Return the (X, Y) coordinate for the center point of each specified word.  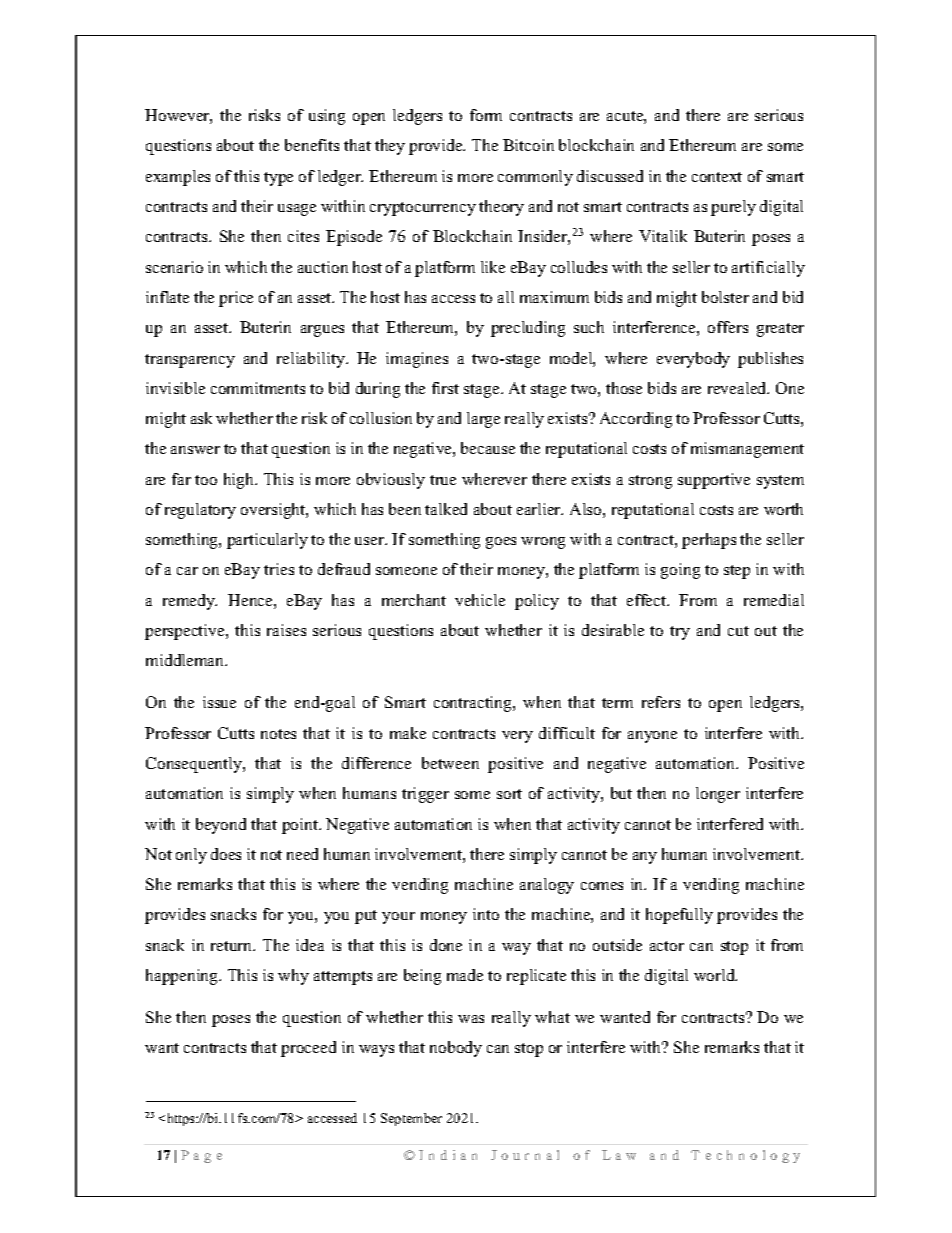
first (445, 388)
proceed (308, 1049)
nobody (456, 1049)
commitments (258, 388)
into (486, 914)
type (278, 179)
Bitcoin (528, 145)
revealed (738, 388)
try (680, 633)
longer (718, 795)
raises (286, 630)
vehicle (480, 600)
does (226, 854)
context (717, 177)
